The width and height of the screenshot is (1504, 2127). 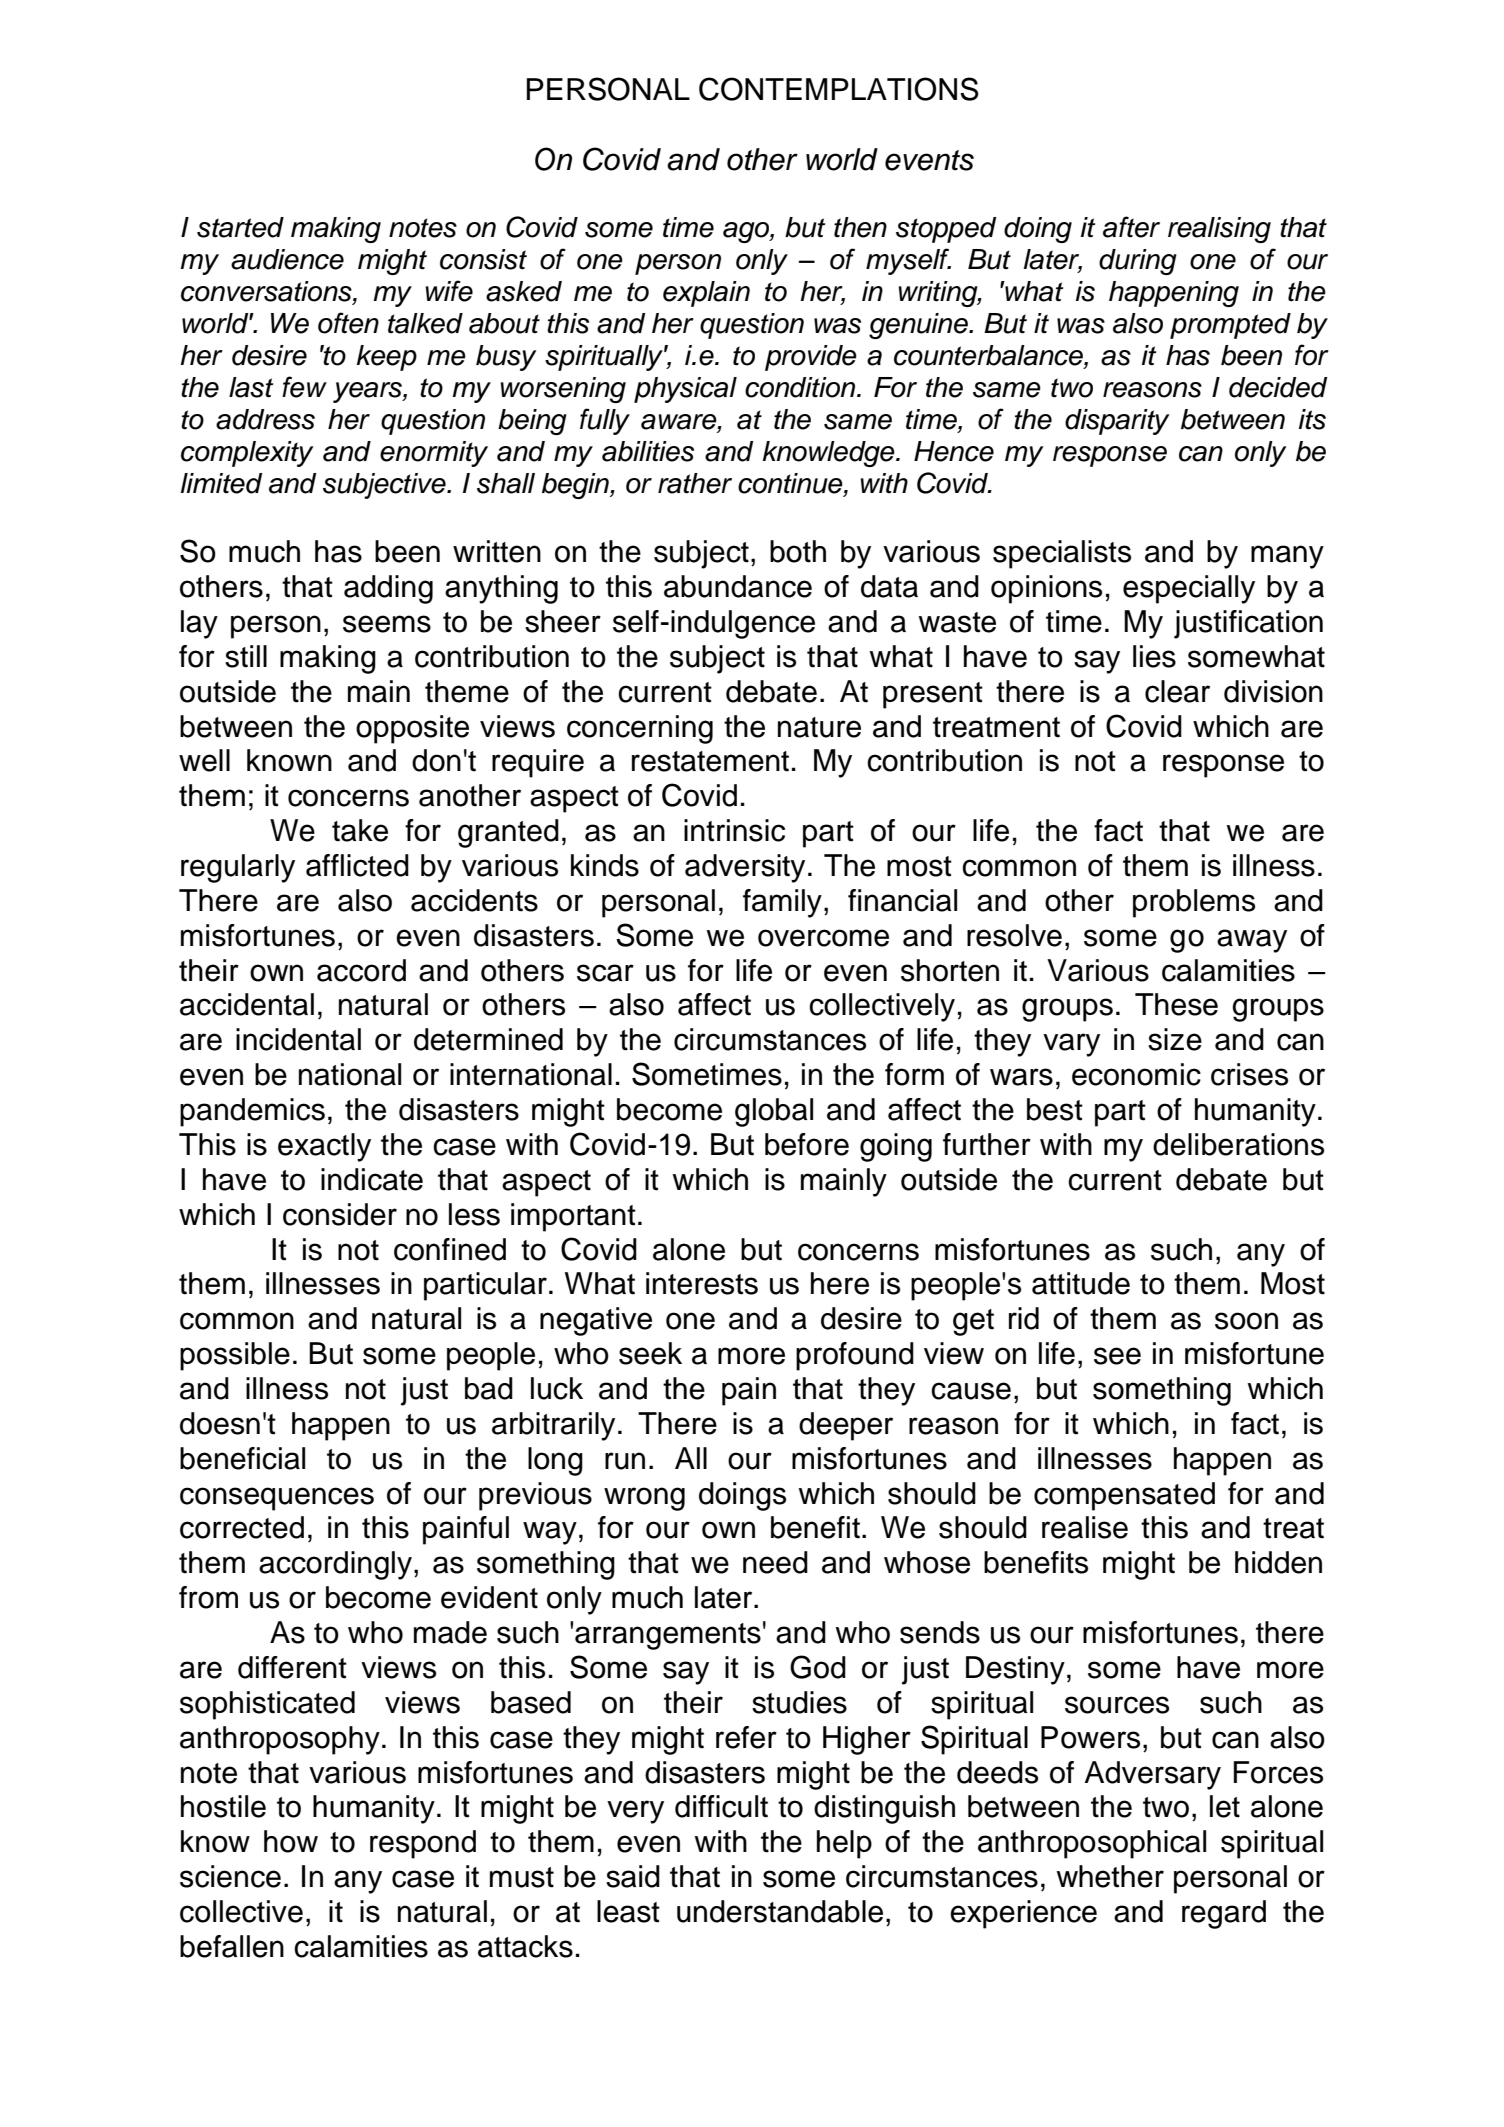 What do you see at coordinates (247, 454) in the screenshot?
I see `complexity` at bounding box center [247, 454].
